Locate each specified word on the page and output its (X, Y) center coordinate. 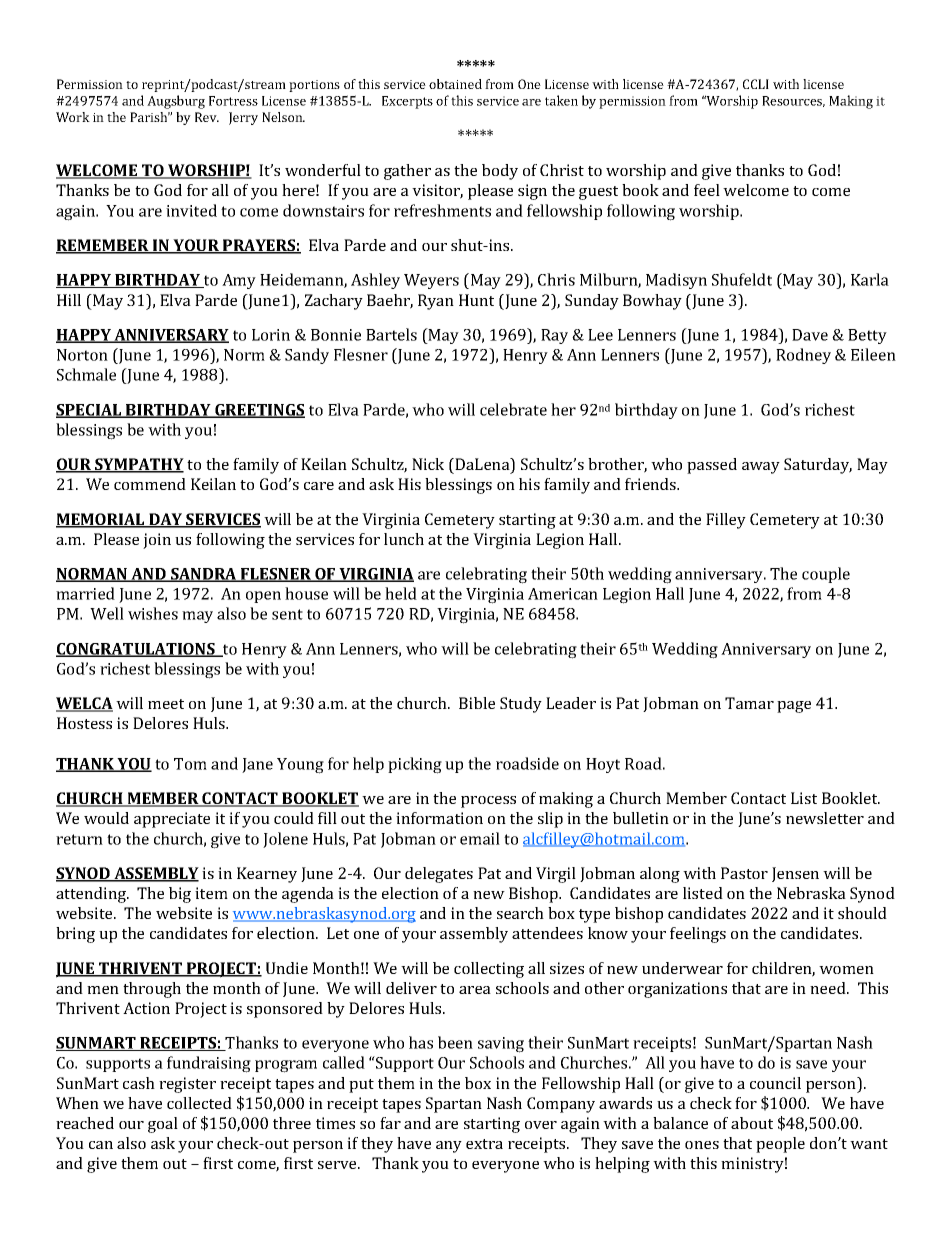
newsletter (825, 818)
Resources (793, 101)
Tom (190, 764)
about (752, 1123)
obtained (455, 84)
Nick (428, 464)
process (488, 802)
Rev (207, 117)
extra (484, 1144)
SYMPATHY (138, 465)
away (761, 468)
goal (163, 1125)
